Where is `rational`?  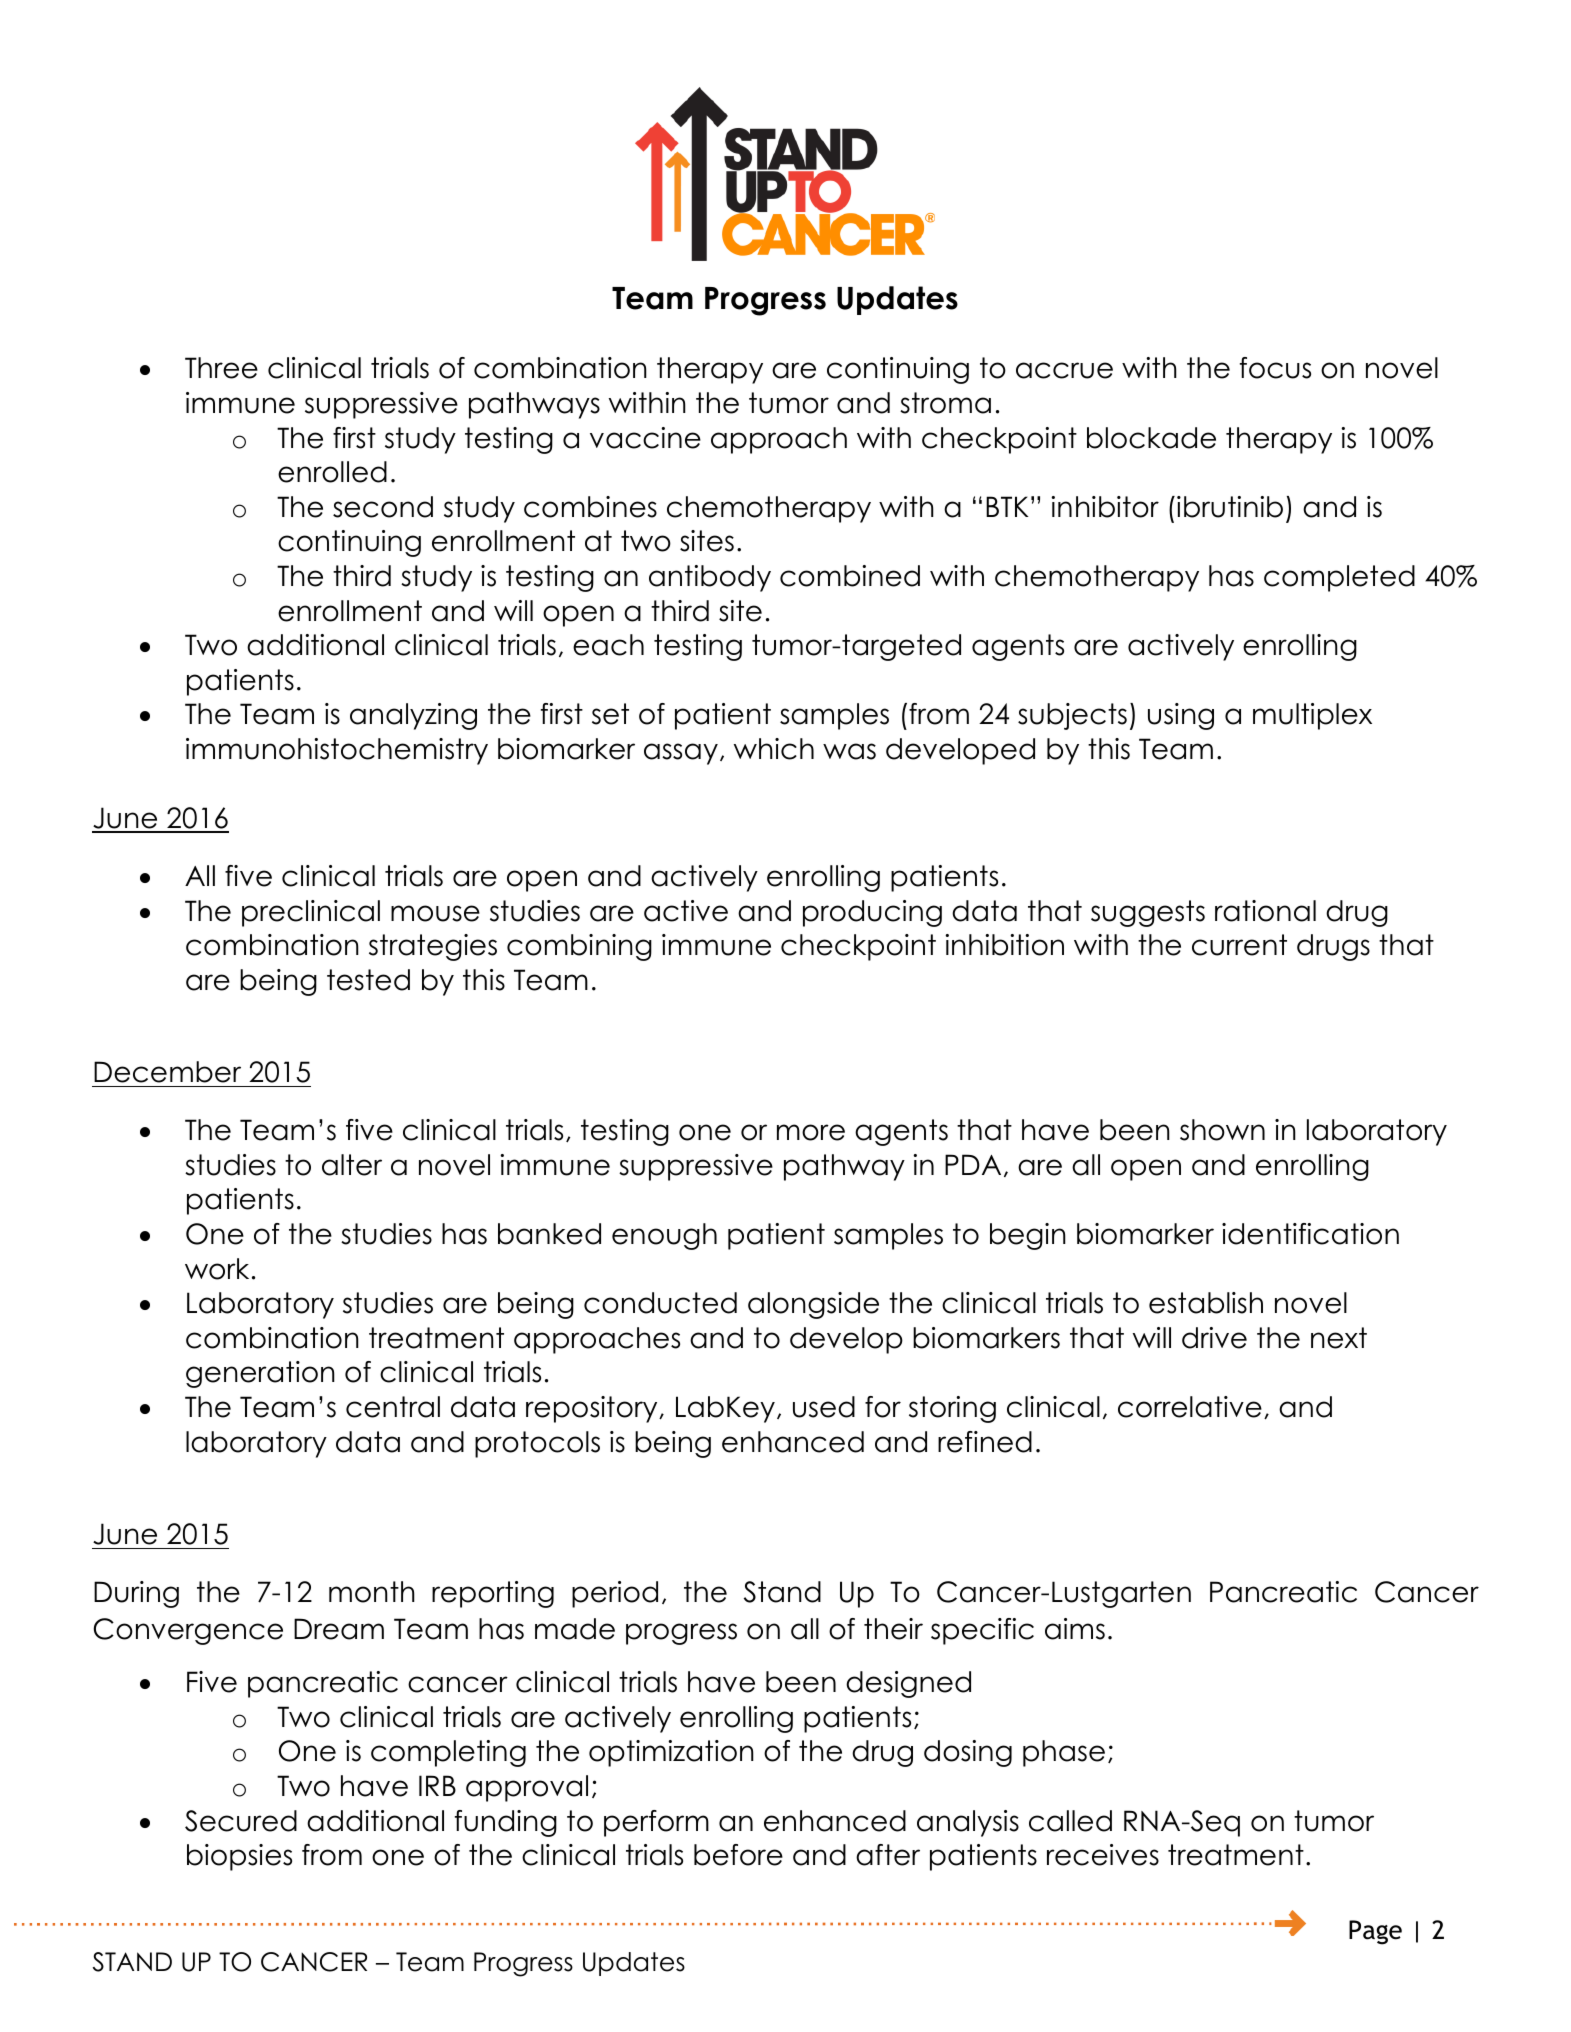
rational is located at coordinates (1265, 911).
